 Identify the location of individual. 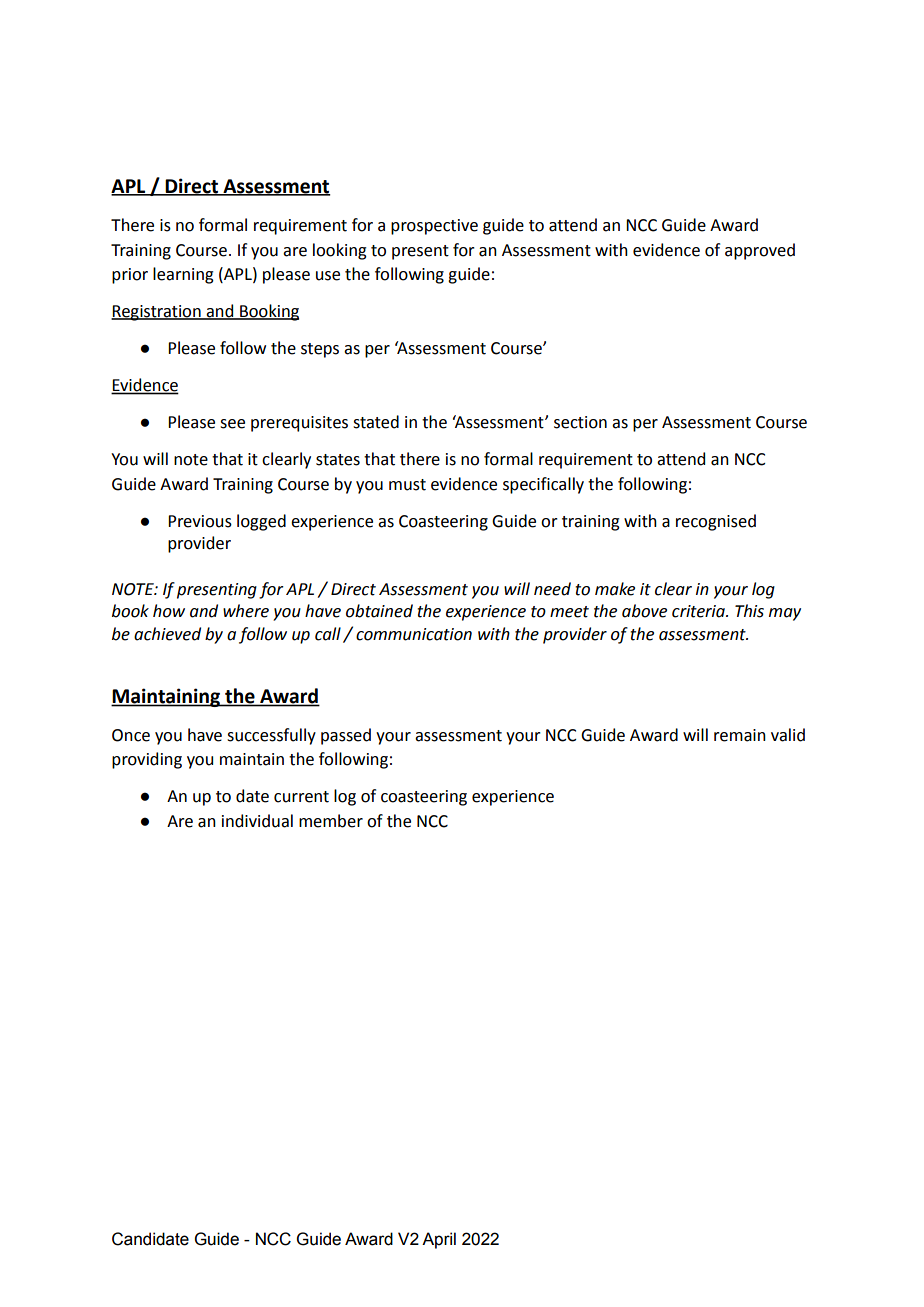
(257, 821).
